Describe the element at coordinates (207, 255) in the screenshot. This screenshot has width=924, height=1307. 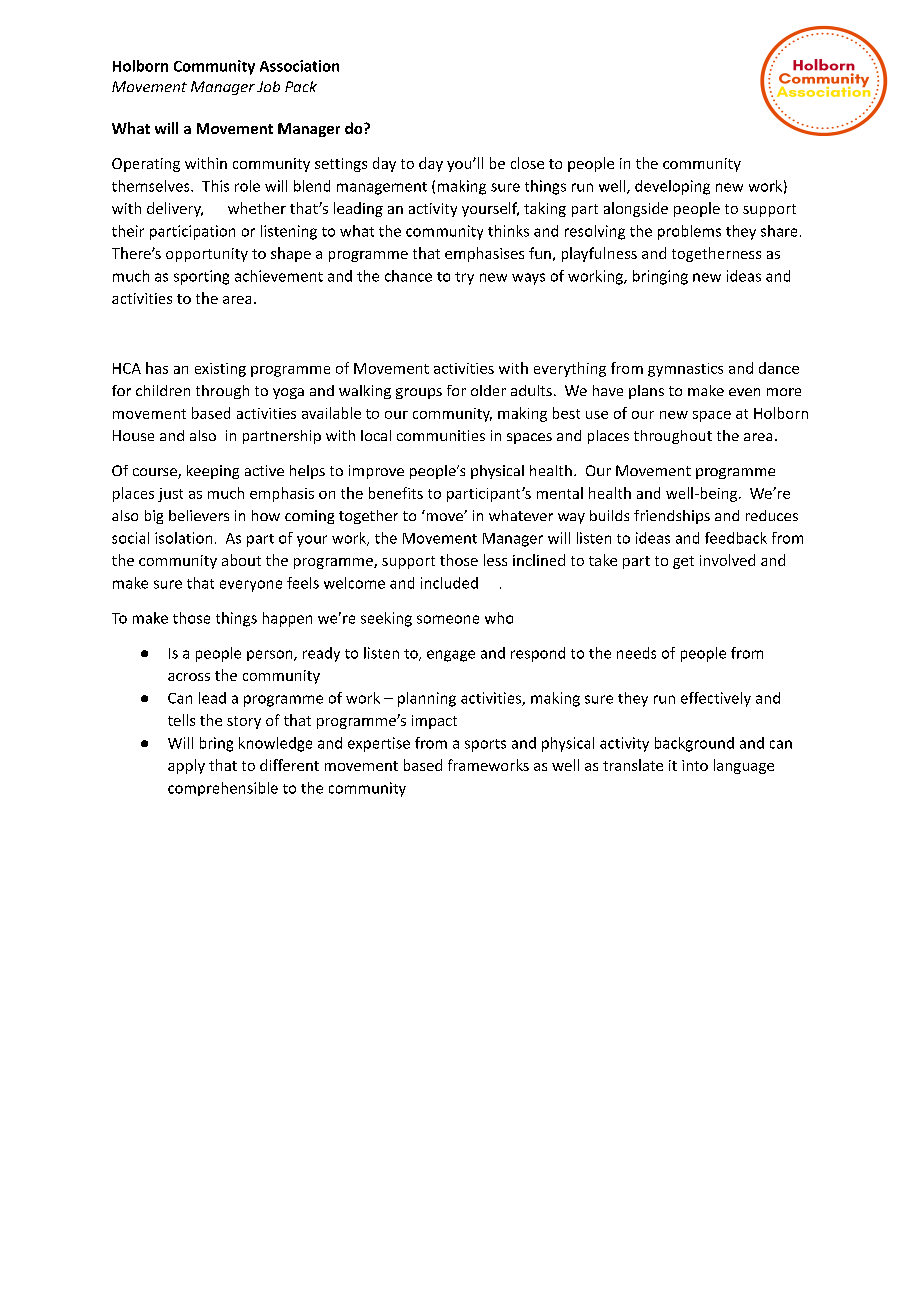
I see `opportunity` at that location.
